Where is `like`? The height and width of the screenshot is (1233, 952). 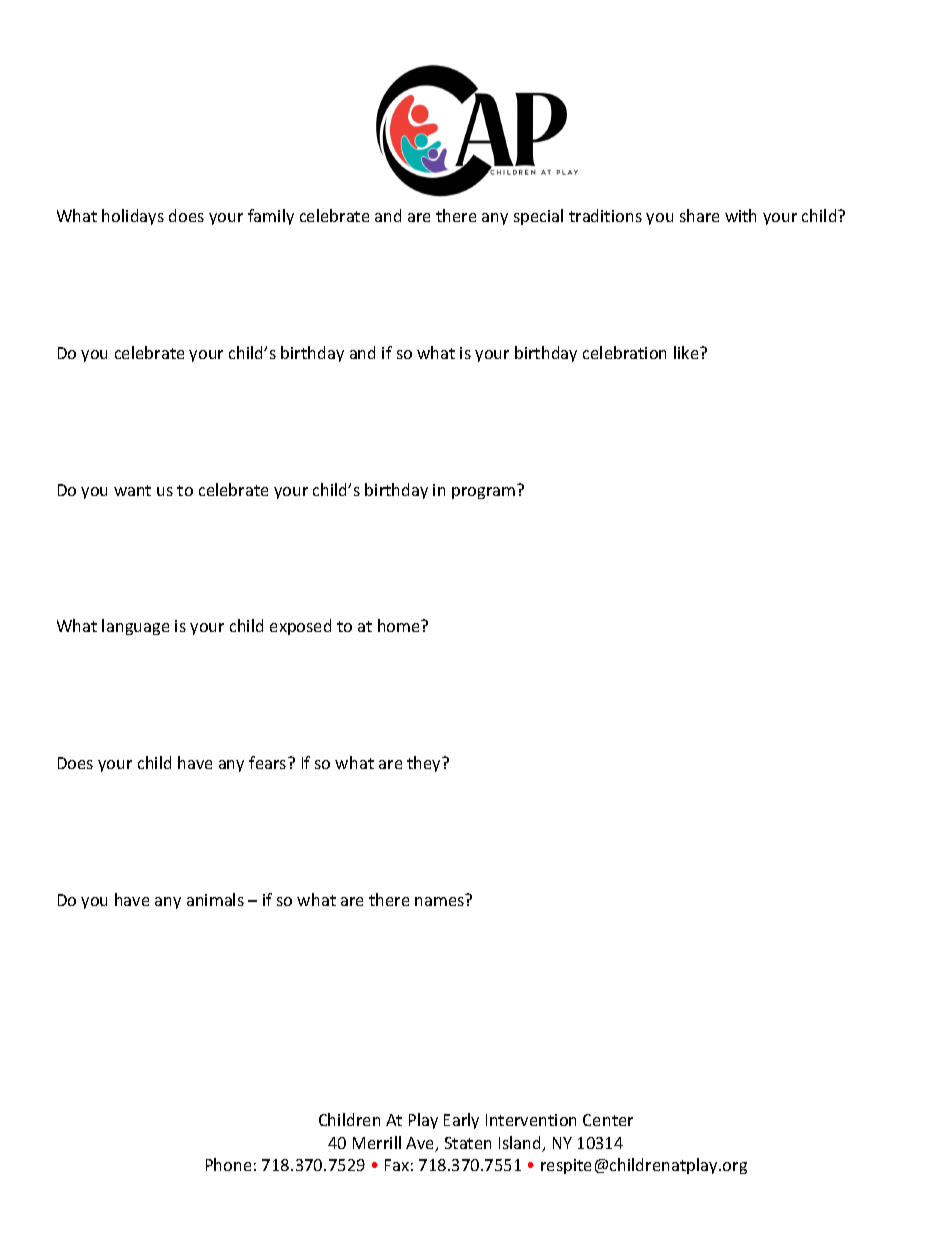 like is located at coordinates (687, 352).
